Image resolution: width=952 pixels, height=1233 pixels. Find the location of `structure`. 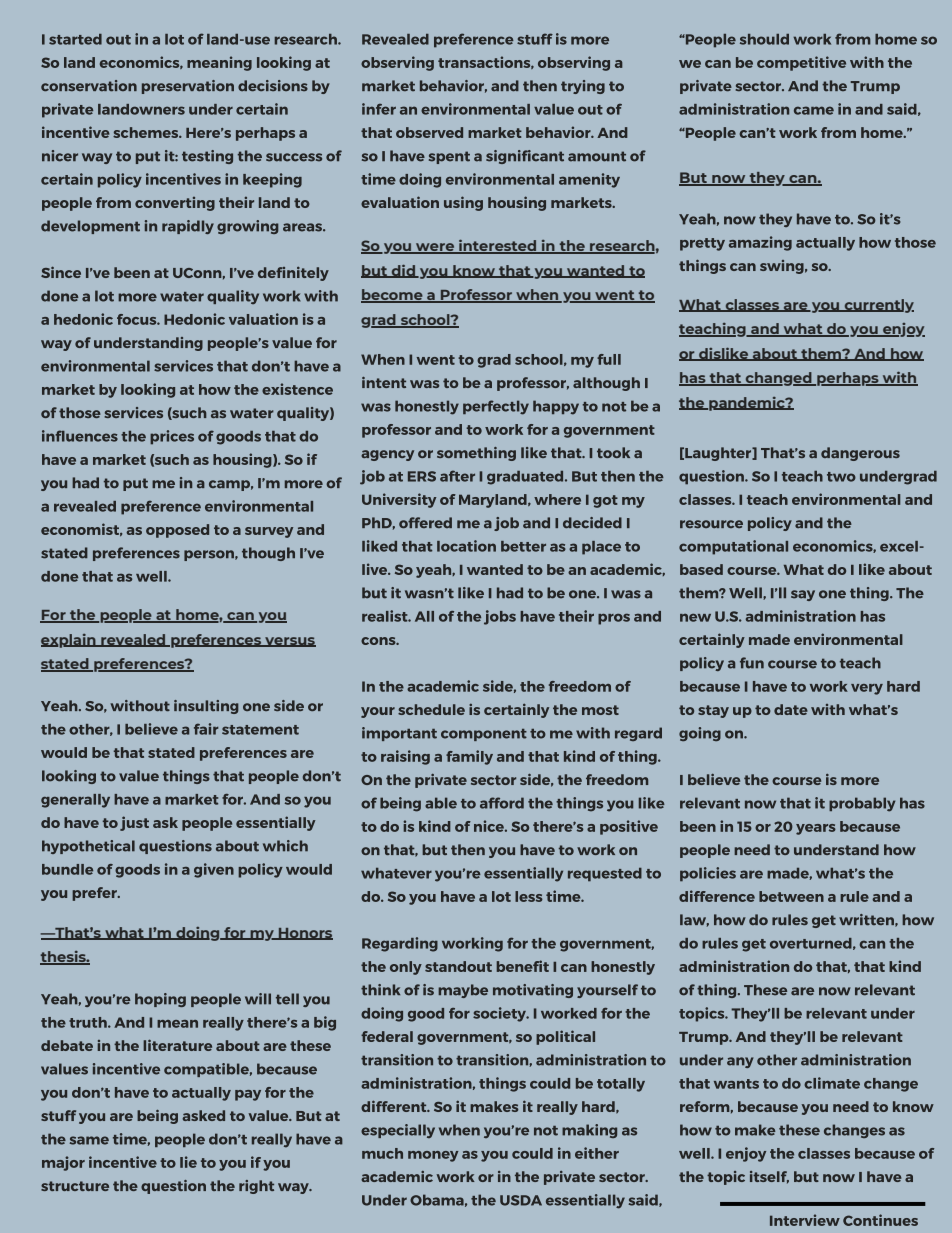

structure is located at coordinates (75, 1186).
